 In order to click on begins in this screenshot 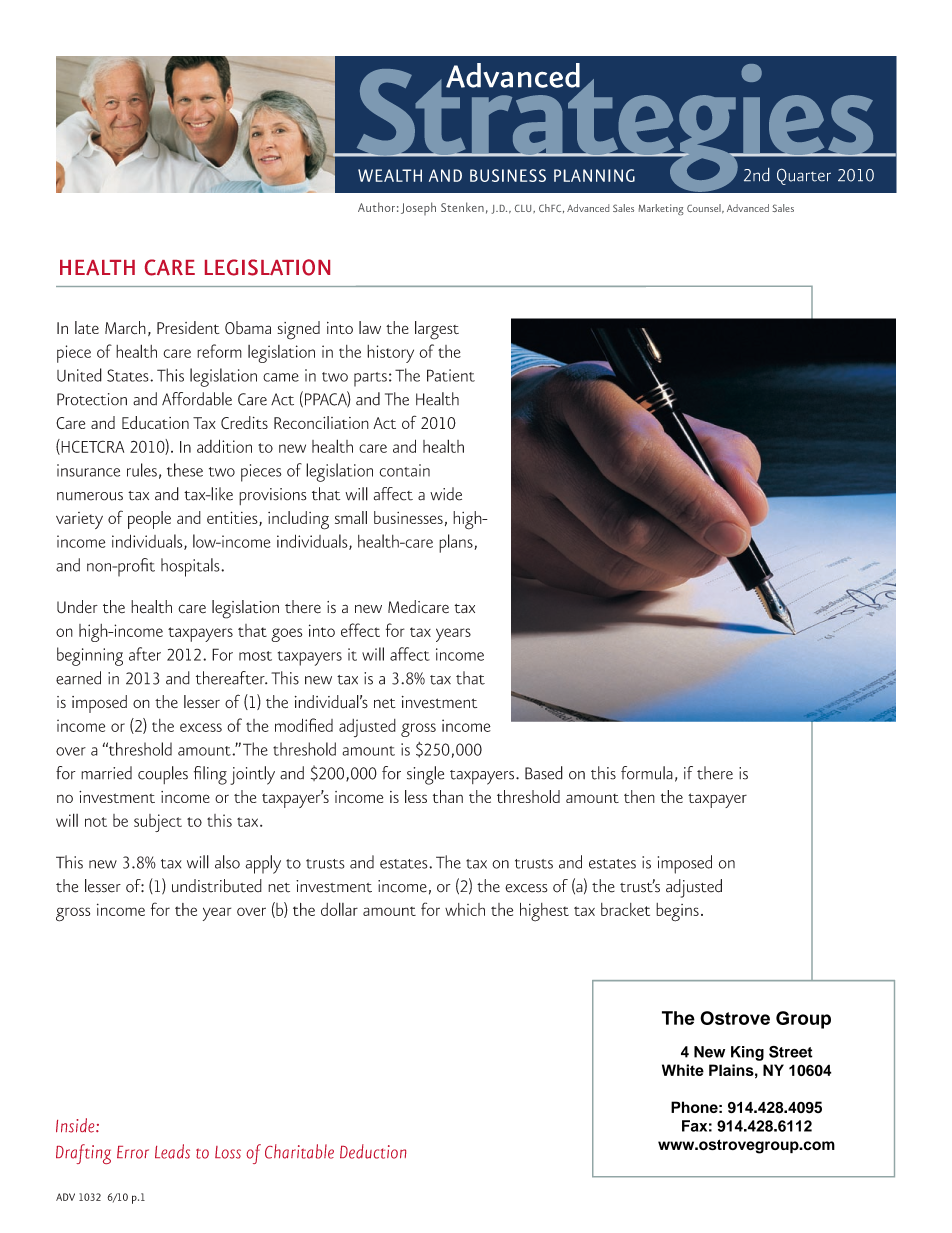, I will do `click(677, 912)`.
